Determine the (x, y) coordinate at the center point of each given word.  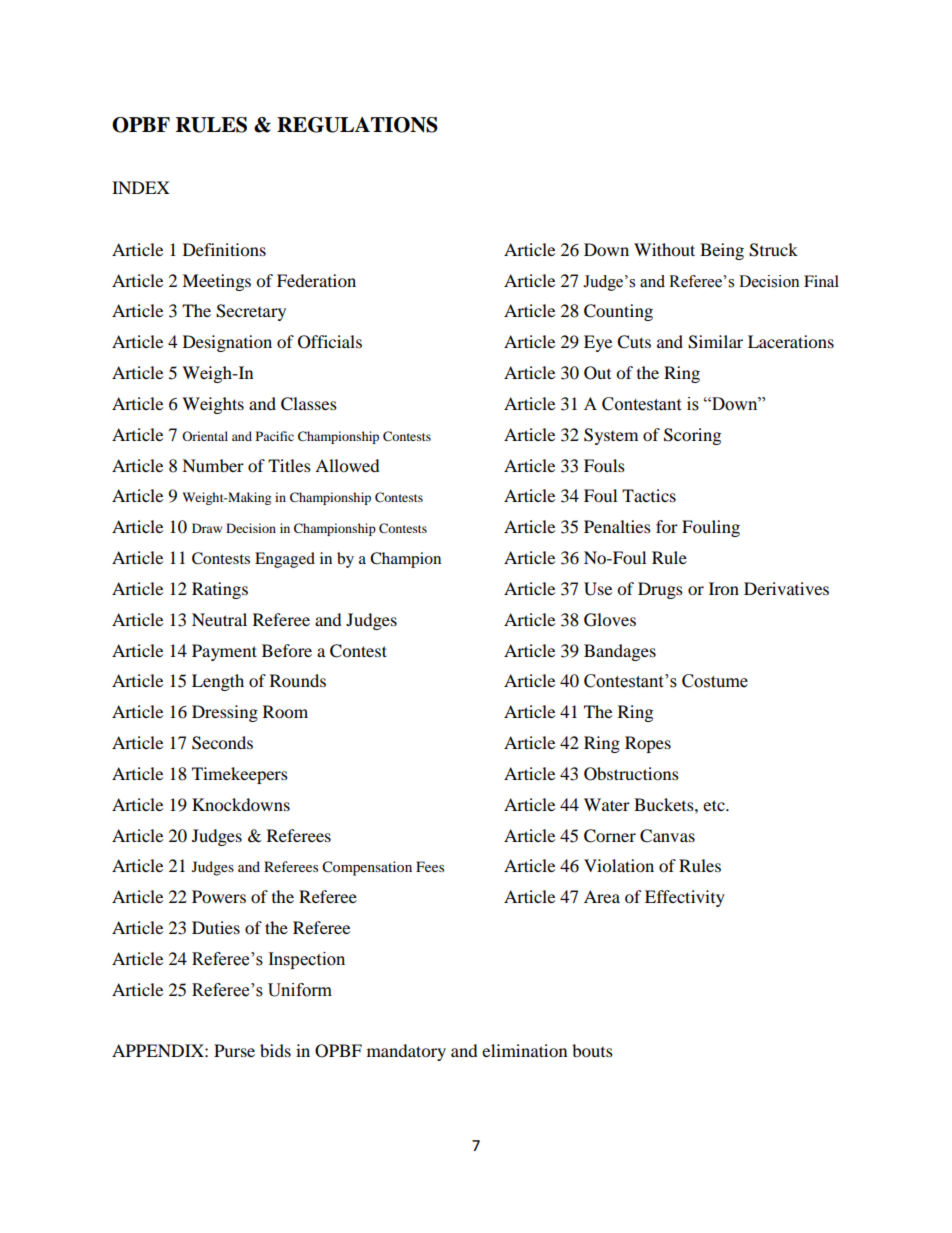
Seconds (222, 743)
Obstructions (631, 774)
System (611, 436)
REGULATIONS (357, 125)
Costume (715, 681)
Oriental (205, 436)
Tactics (649, 495)
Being (722, 251)
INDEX (141, 187)
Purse (234, 1050)
